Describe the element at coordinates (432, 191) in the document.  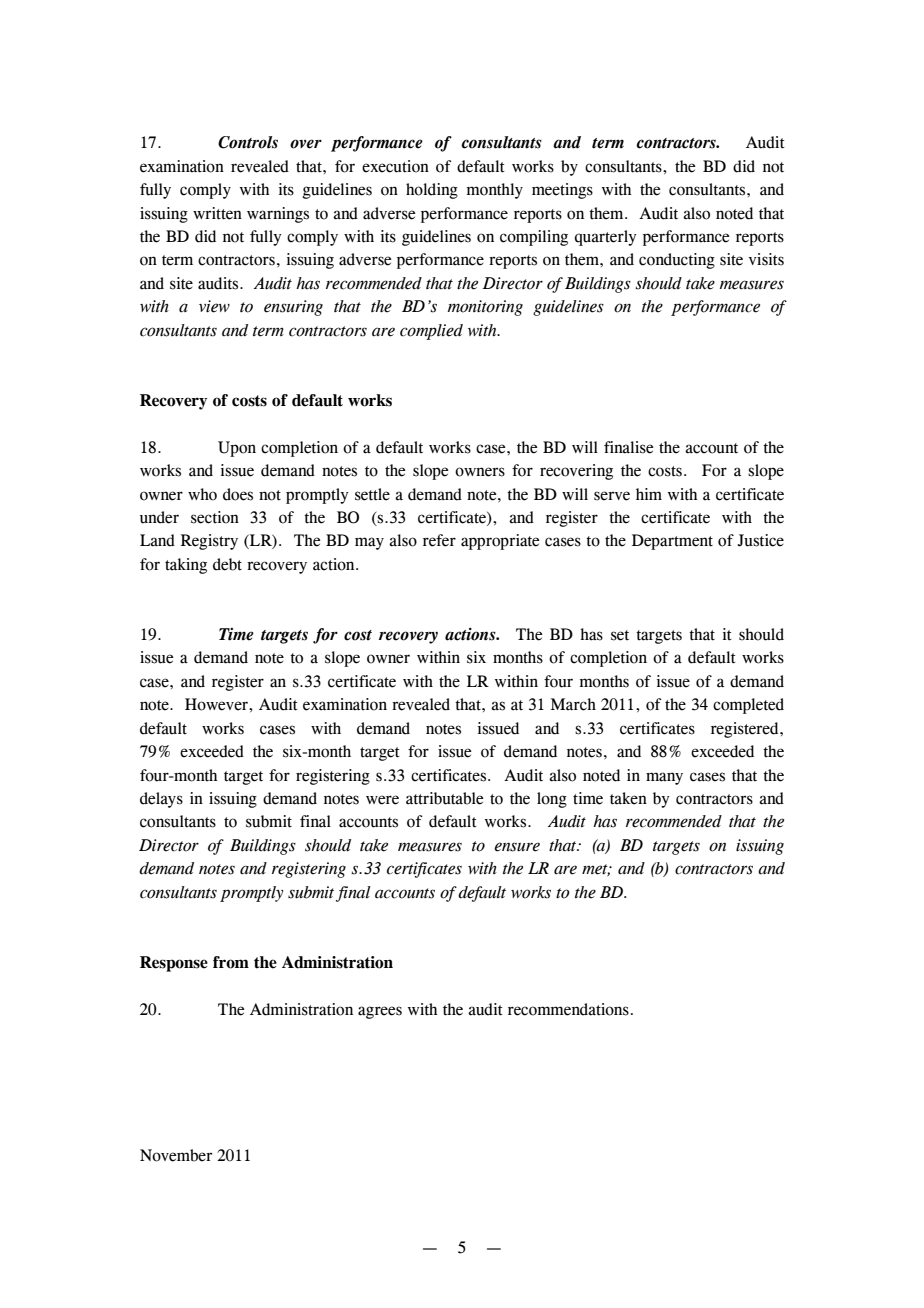
I see `holding` at that location.
